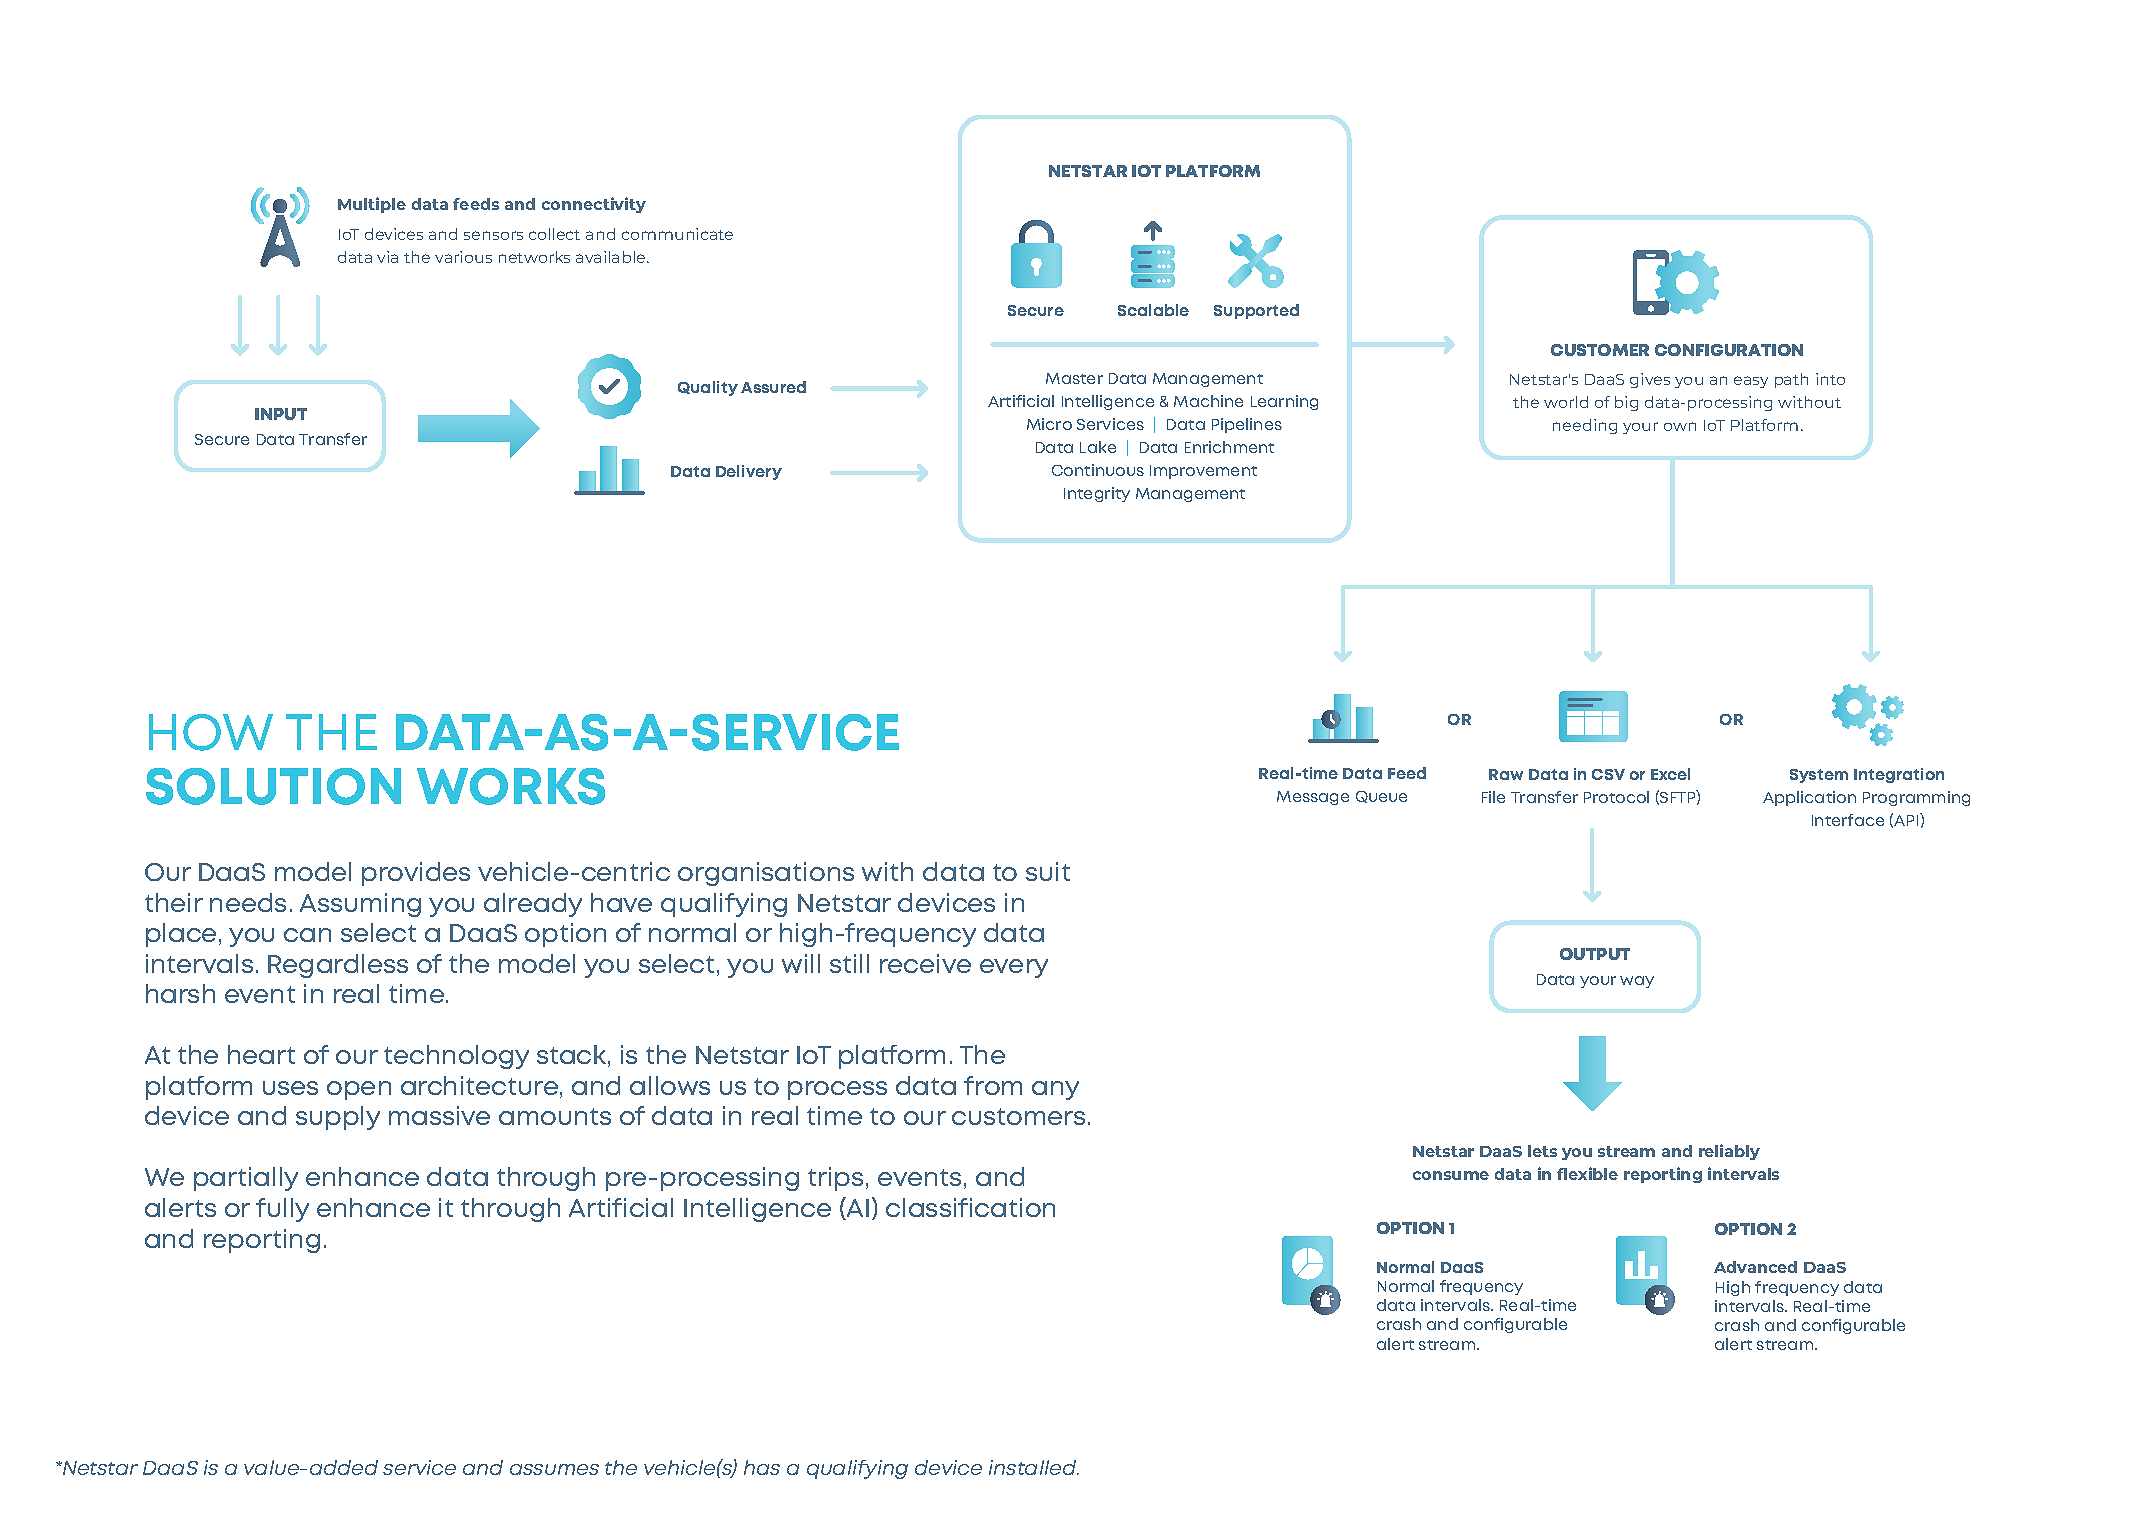 The height and width of the document is (1514, 2141). What do you see at coordinates (1048, 871) in the document?
I see `suit` at bounding box center [1048, 871].
